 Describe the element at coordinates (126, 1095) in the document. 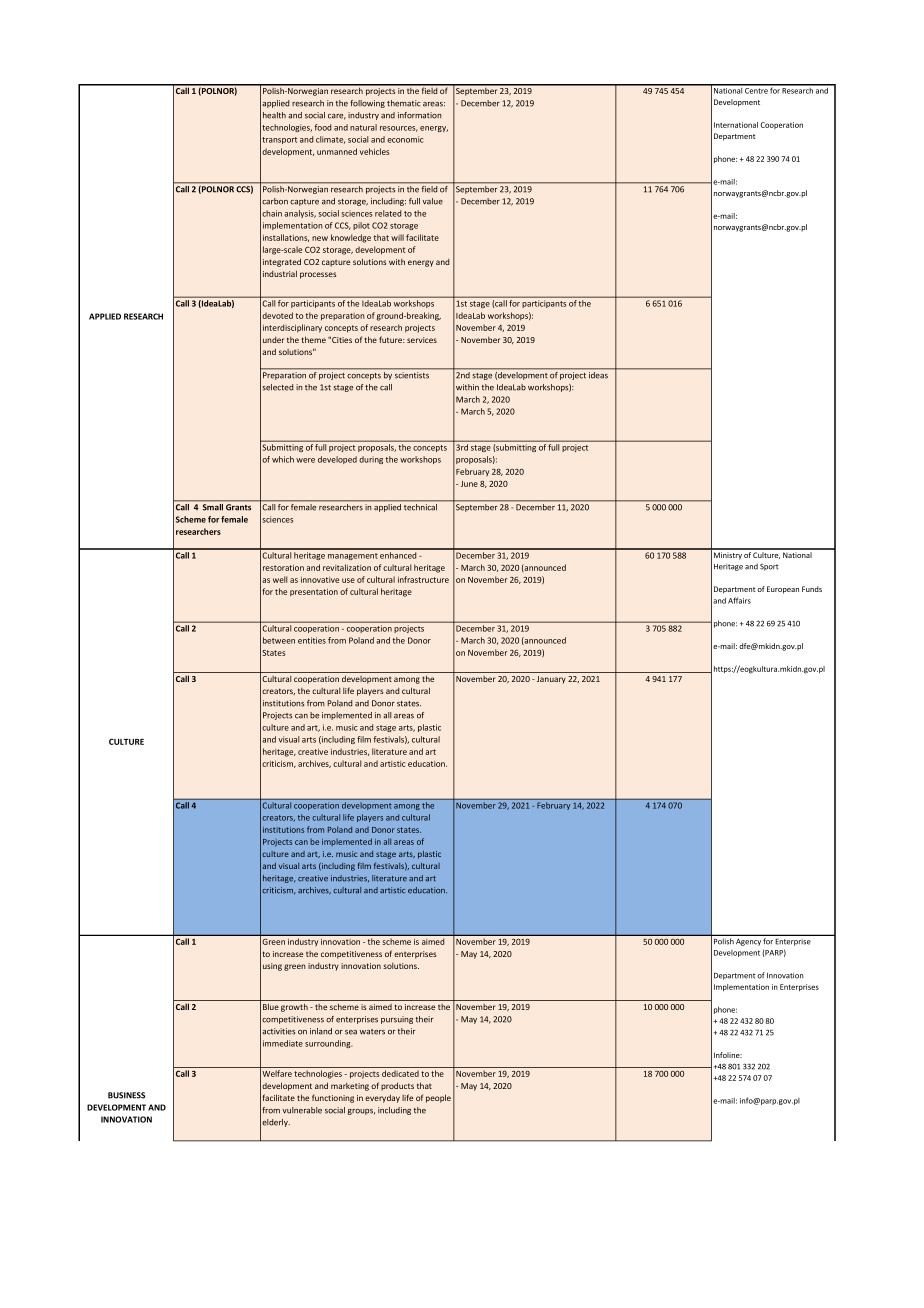

I see `BUSINESS` at that location.
